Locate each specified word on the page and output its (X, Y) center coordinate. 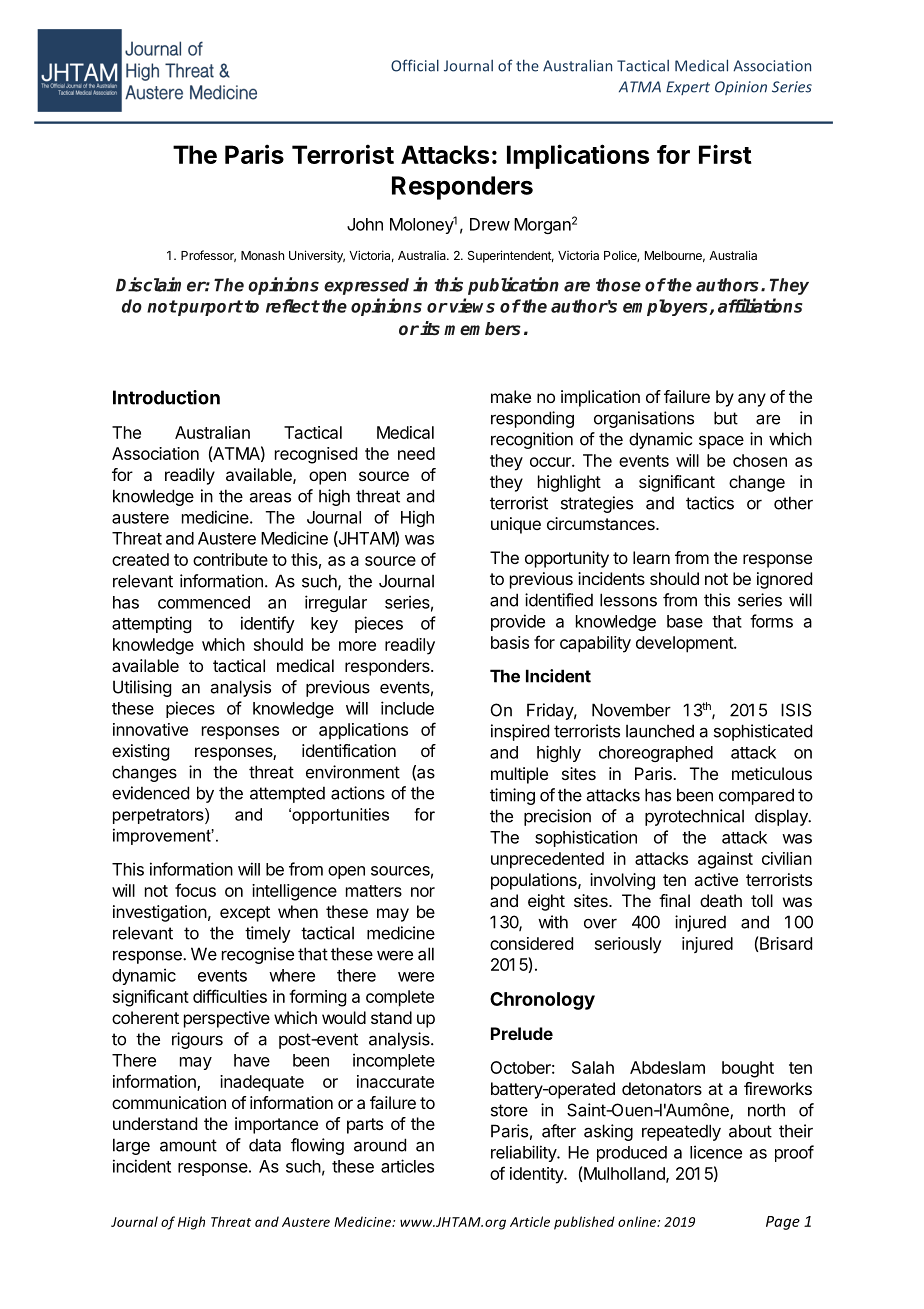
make (511, 396)
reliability (524, 1153)
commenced (204, 602)
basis (510, 642)
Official (415, 65)
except (245, 914)
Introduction (166, 397)
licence (716, 1152)
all (426, 954)
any (752, 400)
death (721, 900)
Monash (262, 255)
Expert (688, 88)
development (685, 644)
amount (188, 1145)
